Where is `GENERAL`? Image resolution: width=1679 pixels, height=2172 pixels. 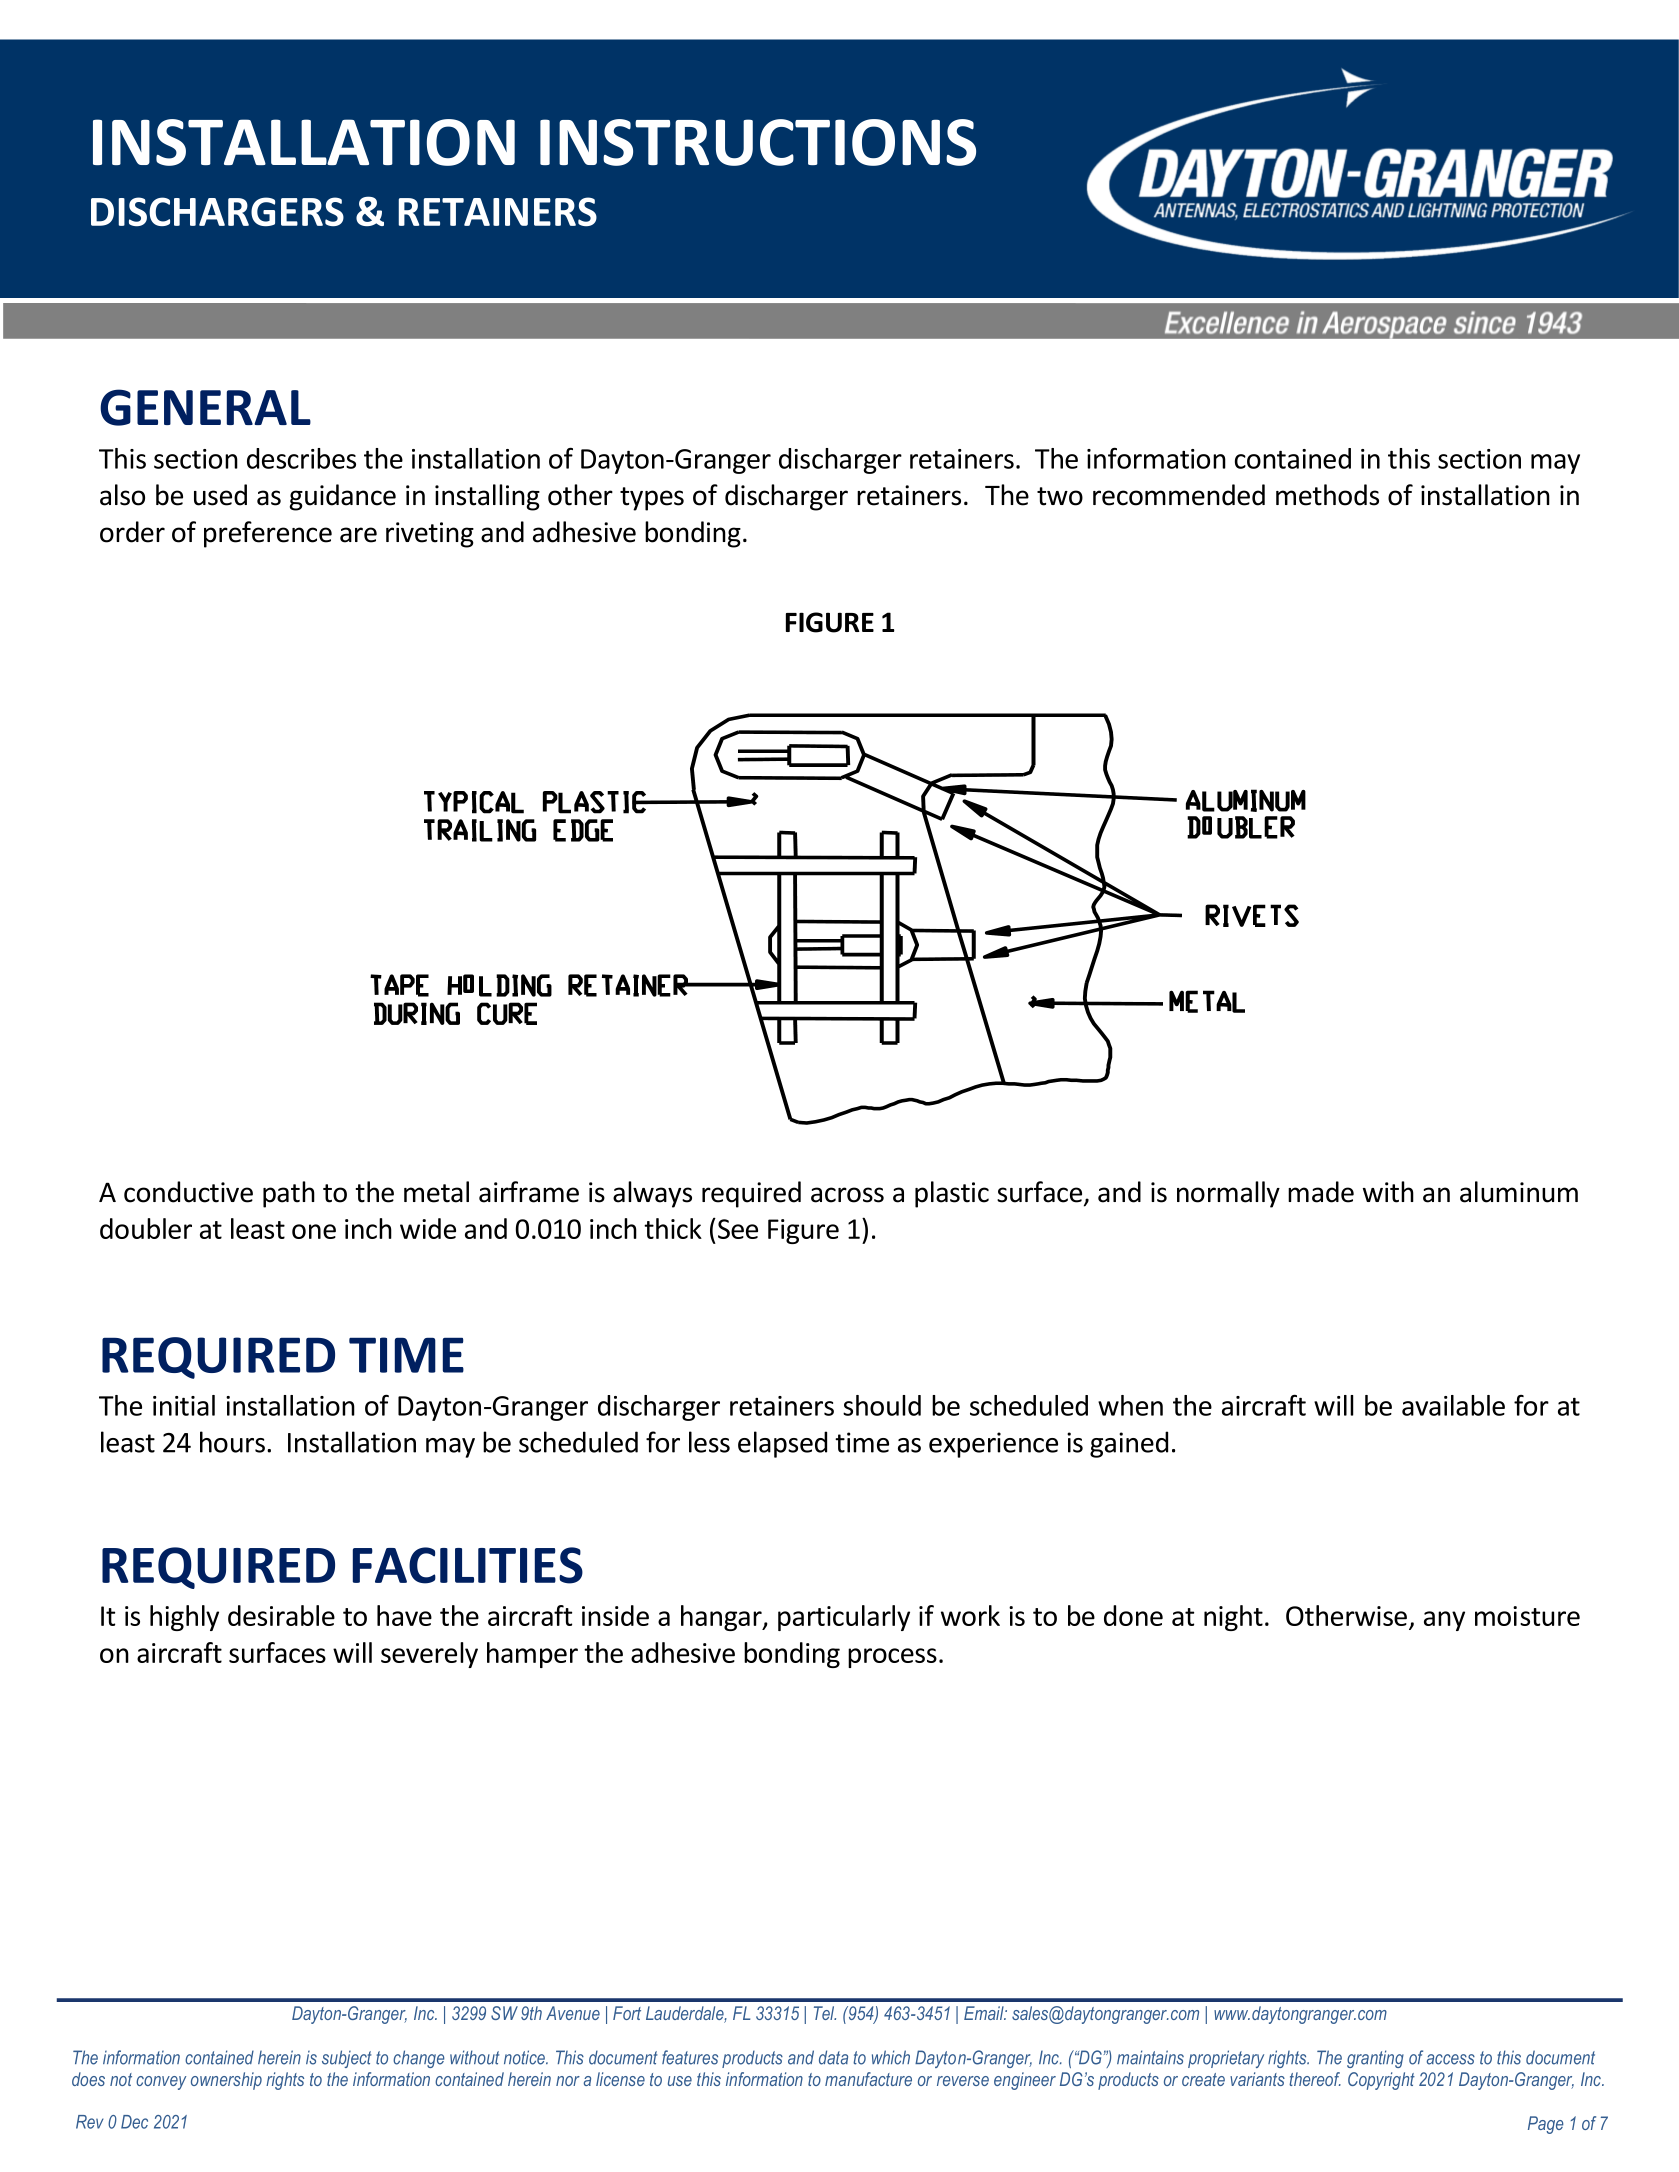
GENERAL is located at coordinates (205, 407).
